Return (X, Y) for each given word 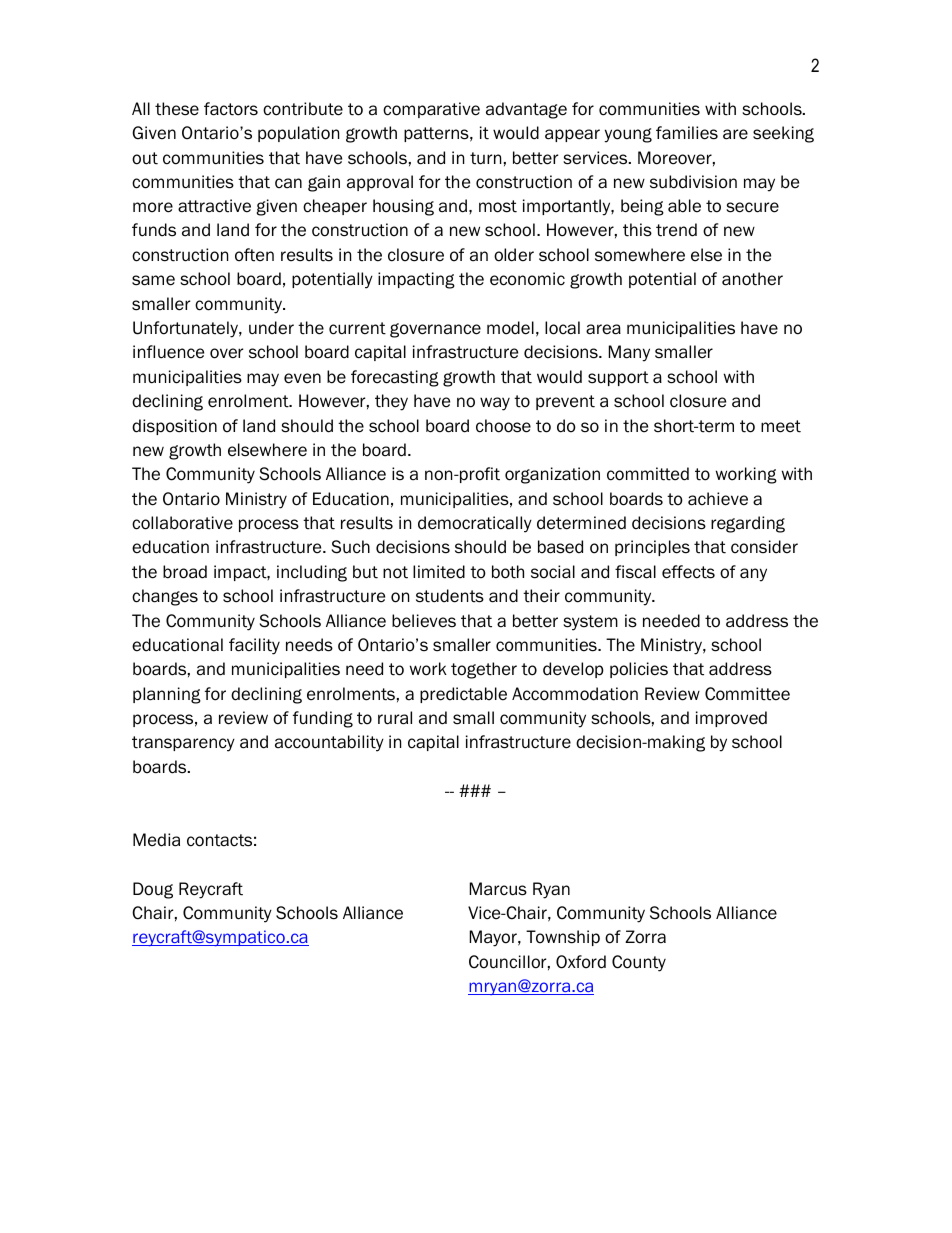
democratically (475, 524)
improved (731, 719)
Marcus (498, 889)
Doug (153, 890)
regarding (748, 524)
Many (629, 353)
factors (231, 109)
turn (485, 158)
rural (395, 718)
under (271, 328)
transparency (183, 744)
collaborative (182, 523)
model (510, 328)
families (687, 133)
